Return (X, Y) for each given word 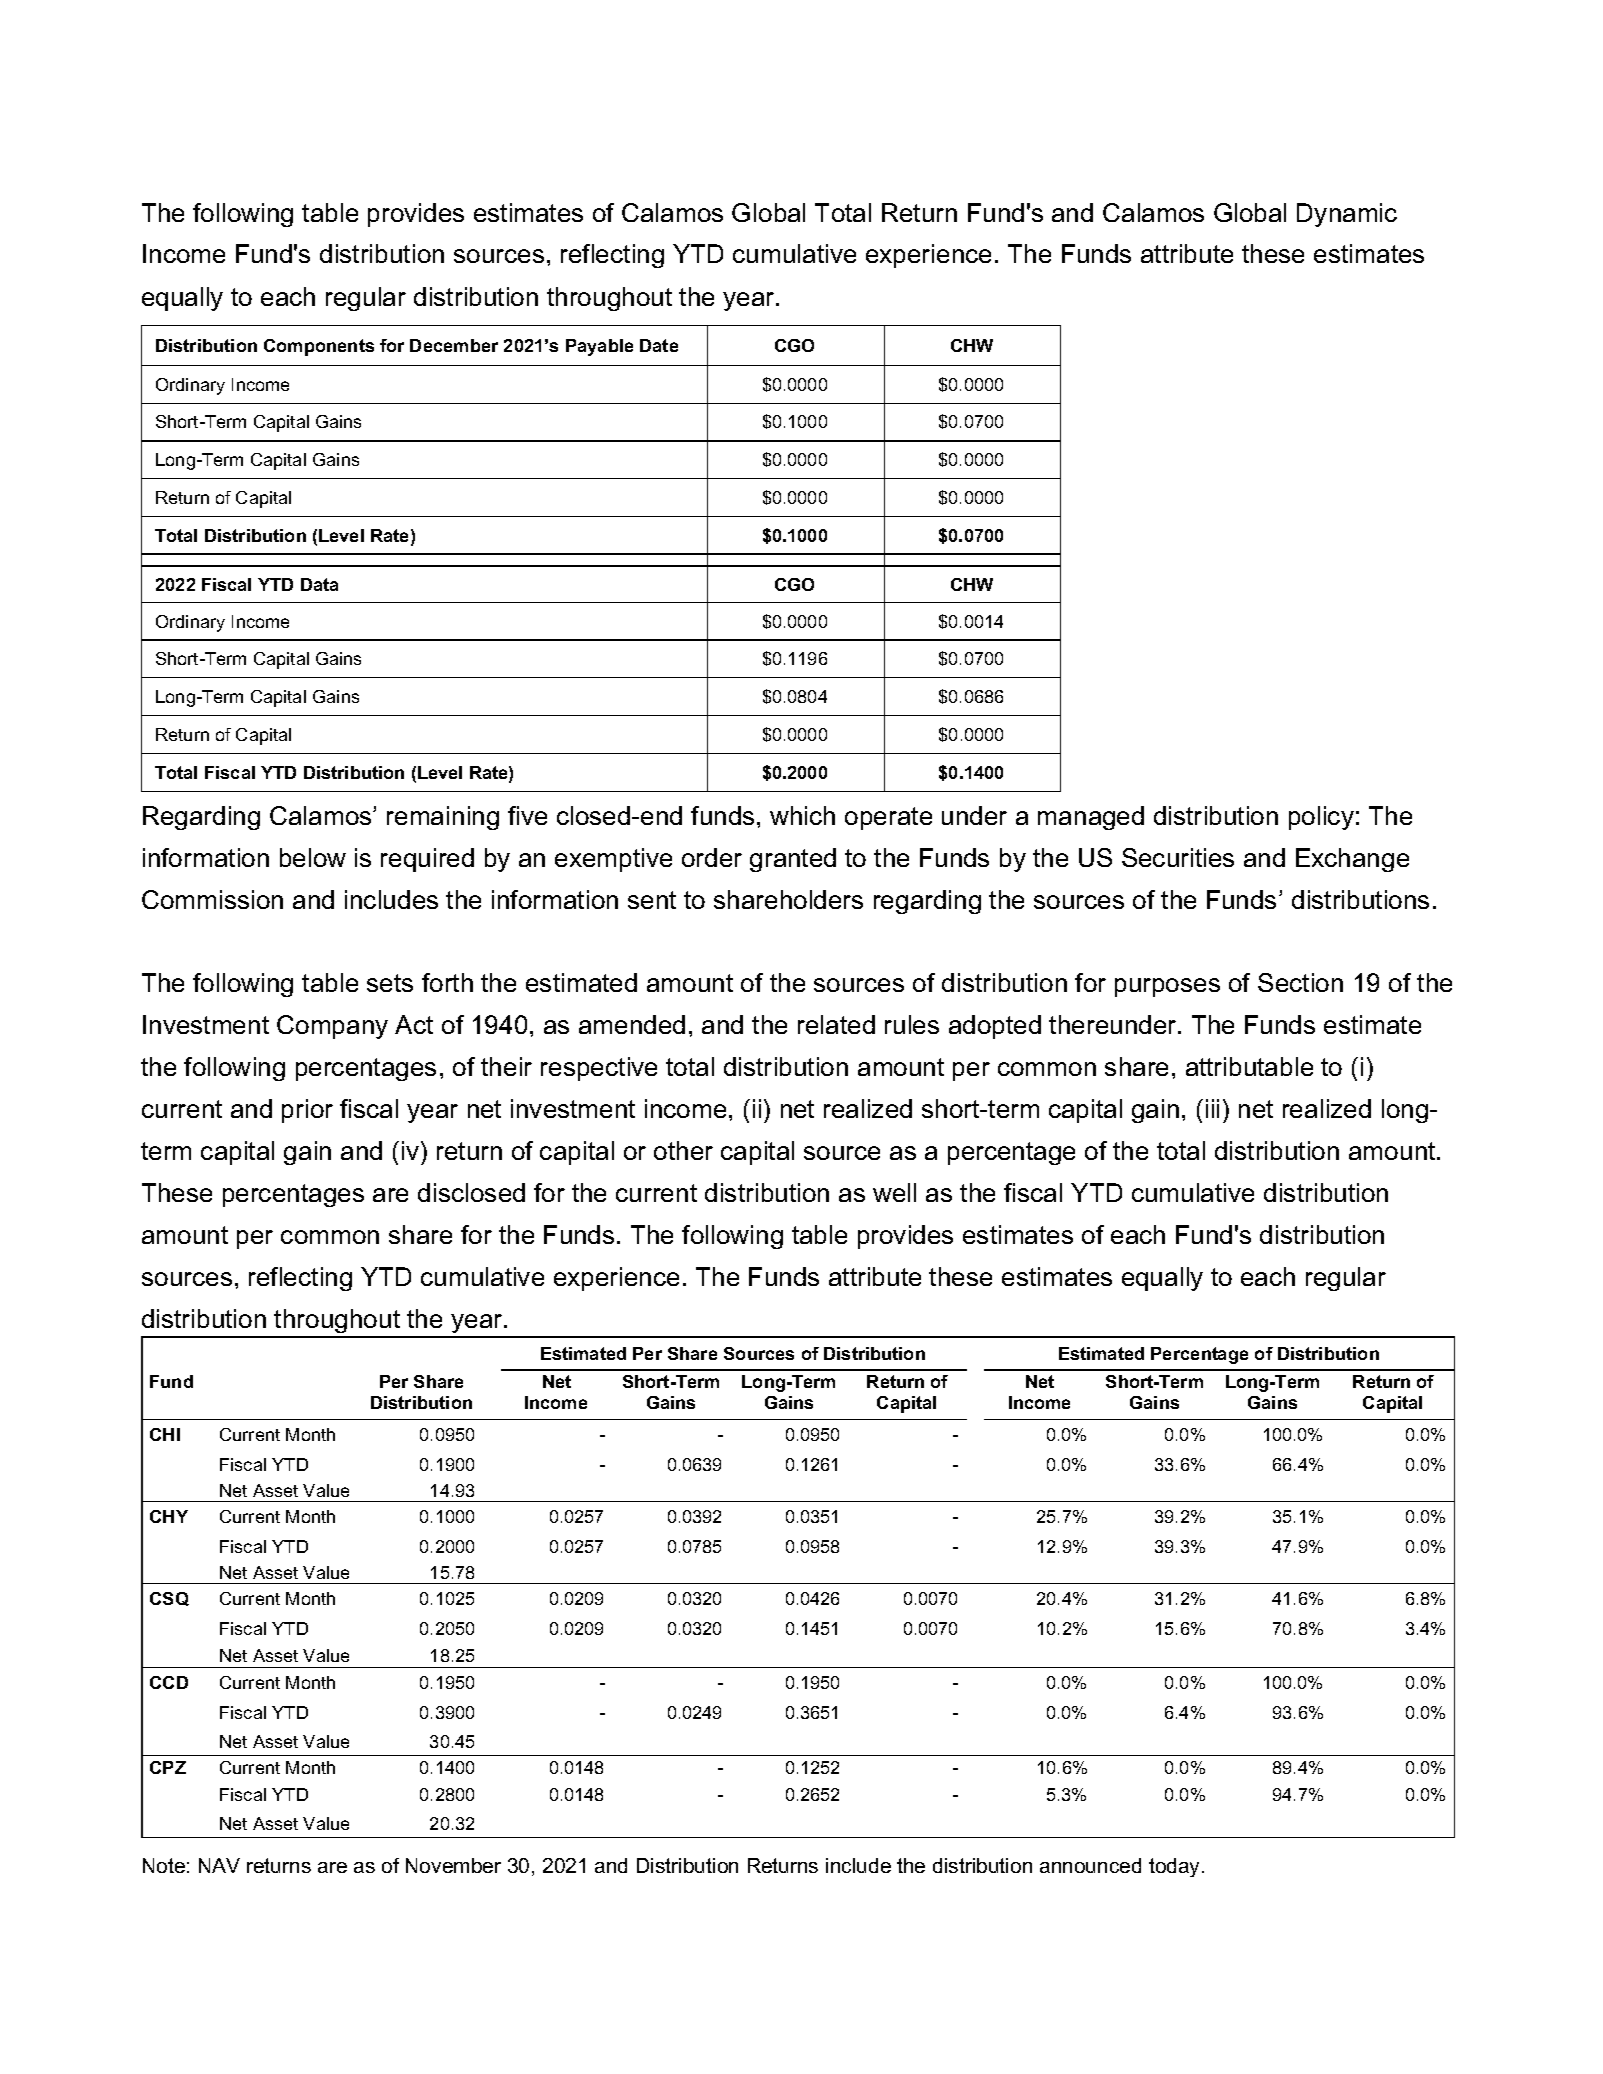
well (894, 1192)
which (802, 815)
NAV (219, 1865)
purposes (1167, 987)
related (836, 1024)
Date (659, 345)
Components (319, 347)
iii (1212, 1108)
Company (332, 1027)
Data (319, 584)
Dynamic (1347, 215)
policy (1321, 818)
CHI (165, 1434)
